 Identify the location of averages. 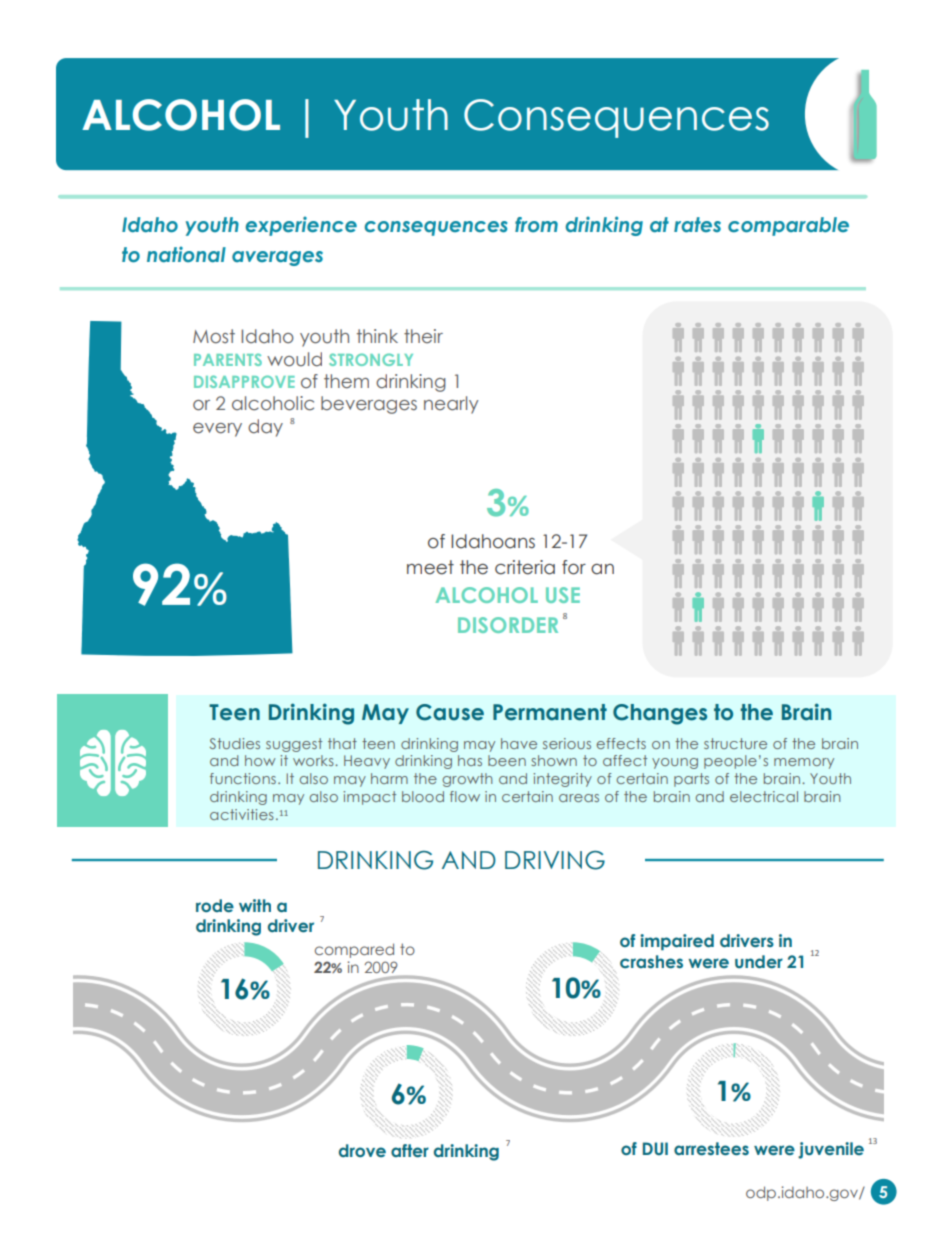
(277, 258).
